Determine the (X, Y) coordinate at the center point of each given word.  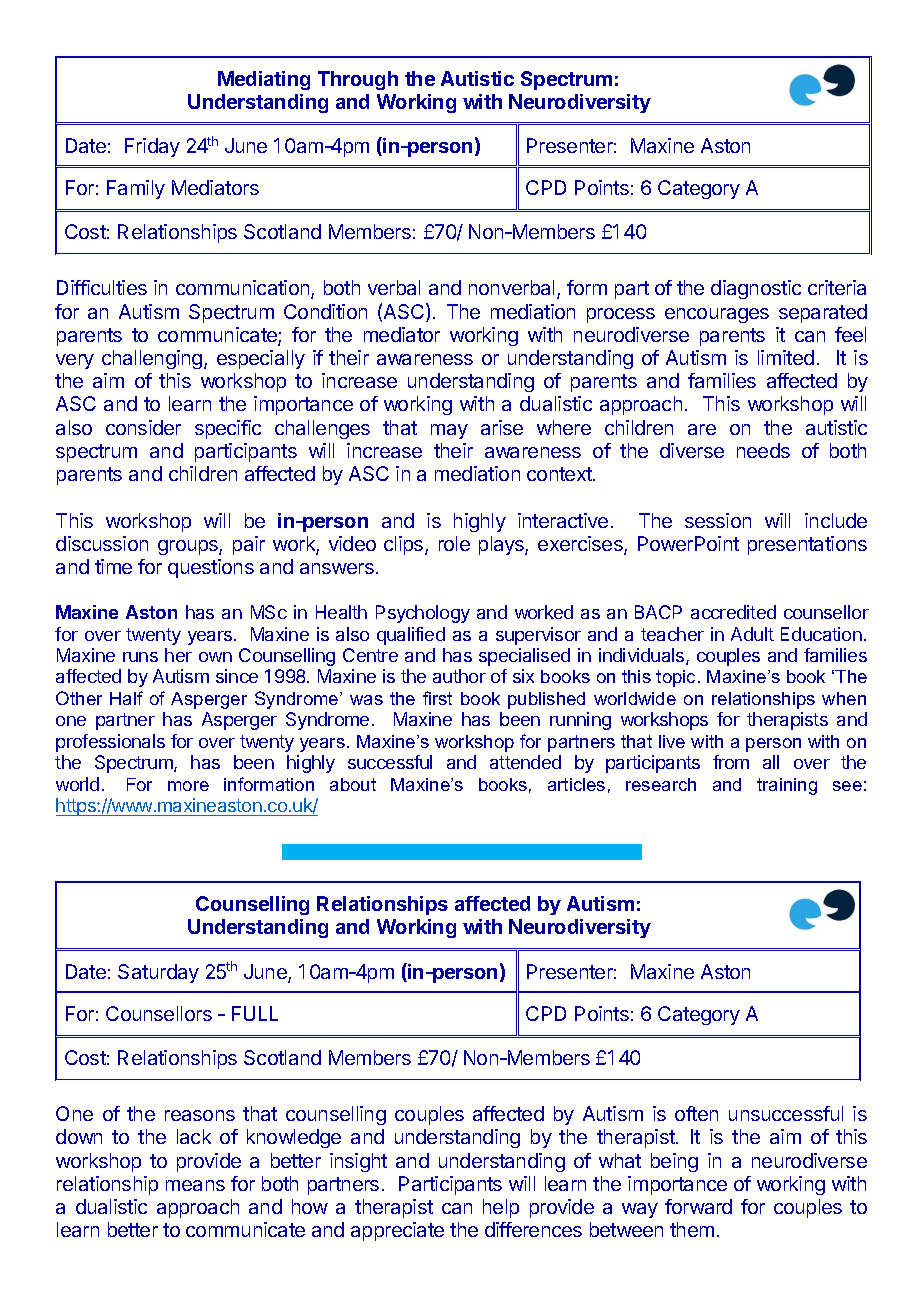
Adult (752, 634)
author (459, 676)
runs (140, 657)
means (195, 1185)
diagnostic (756, 289)
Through (358, 80)
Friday (152, 147)
